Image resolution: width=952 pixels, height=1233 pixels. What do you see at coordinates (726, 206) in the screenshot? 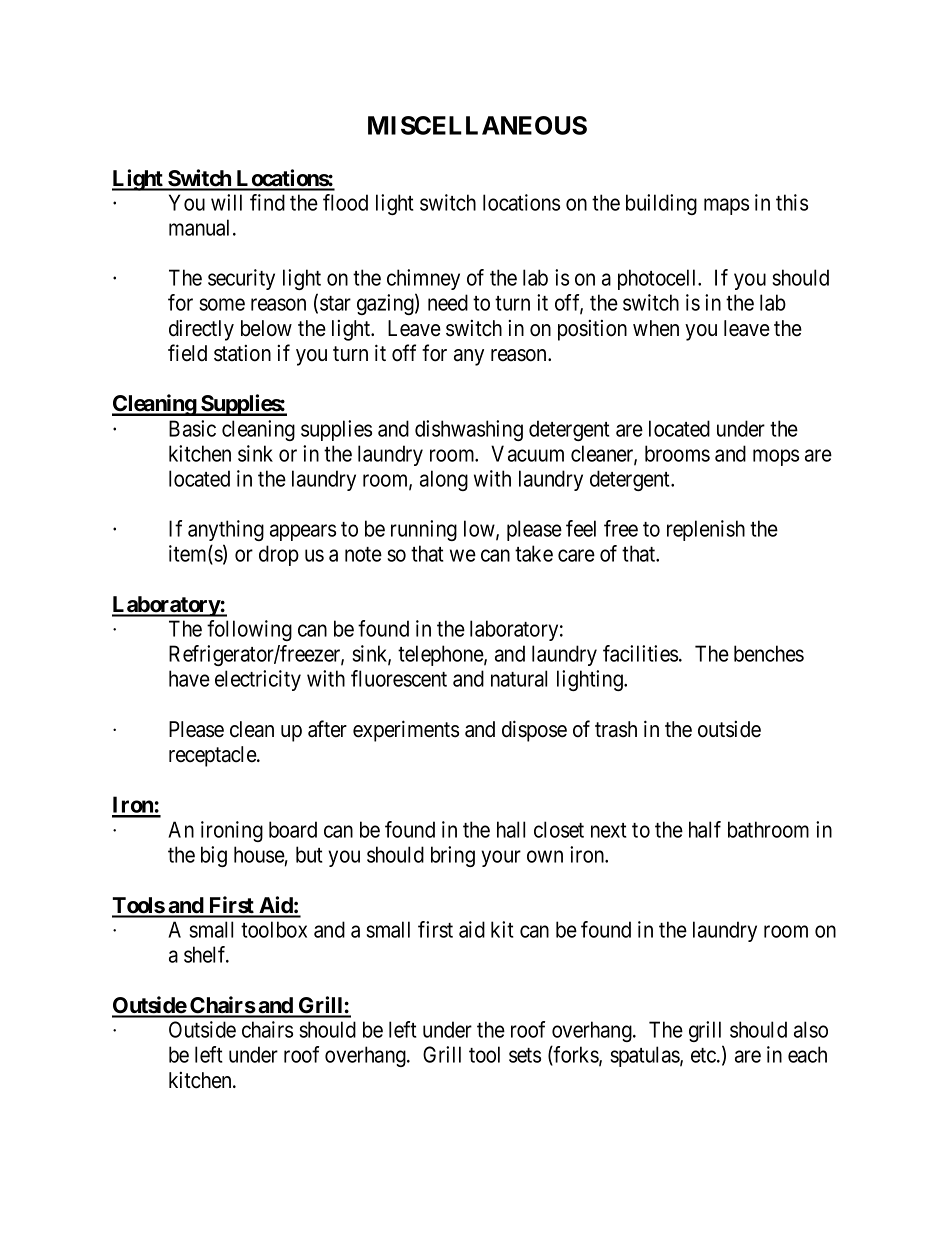
I see `maps` at bounding box center [726, 206].
